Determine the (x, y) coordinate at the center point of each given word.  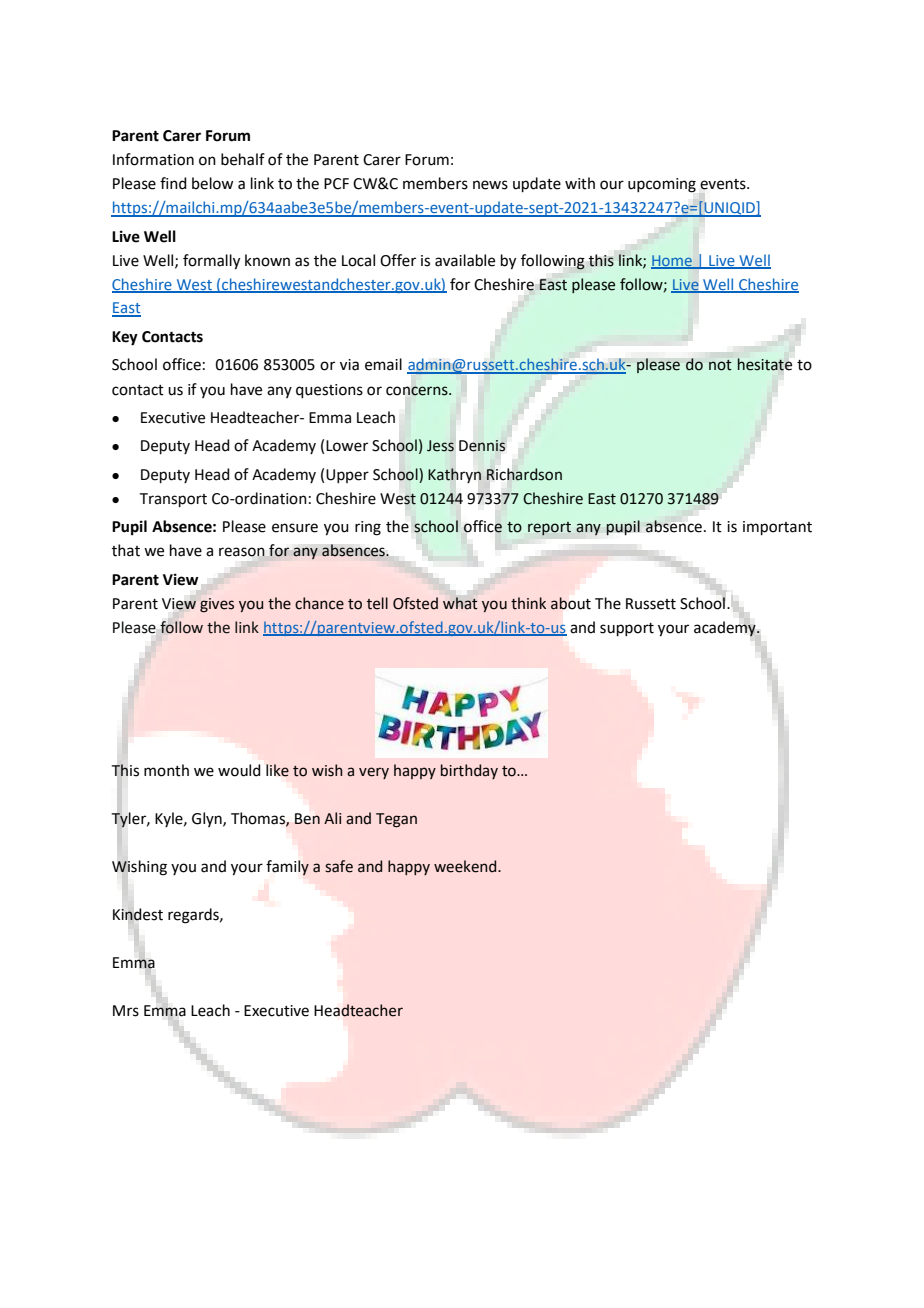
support (627, 629)
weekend (466, 866)
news (490, 185)
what (460, 603)
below (212, 183)
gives (217, 605)
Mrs (126, 1011)
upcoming (662, 185)
